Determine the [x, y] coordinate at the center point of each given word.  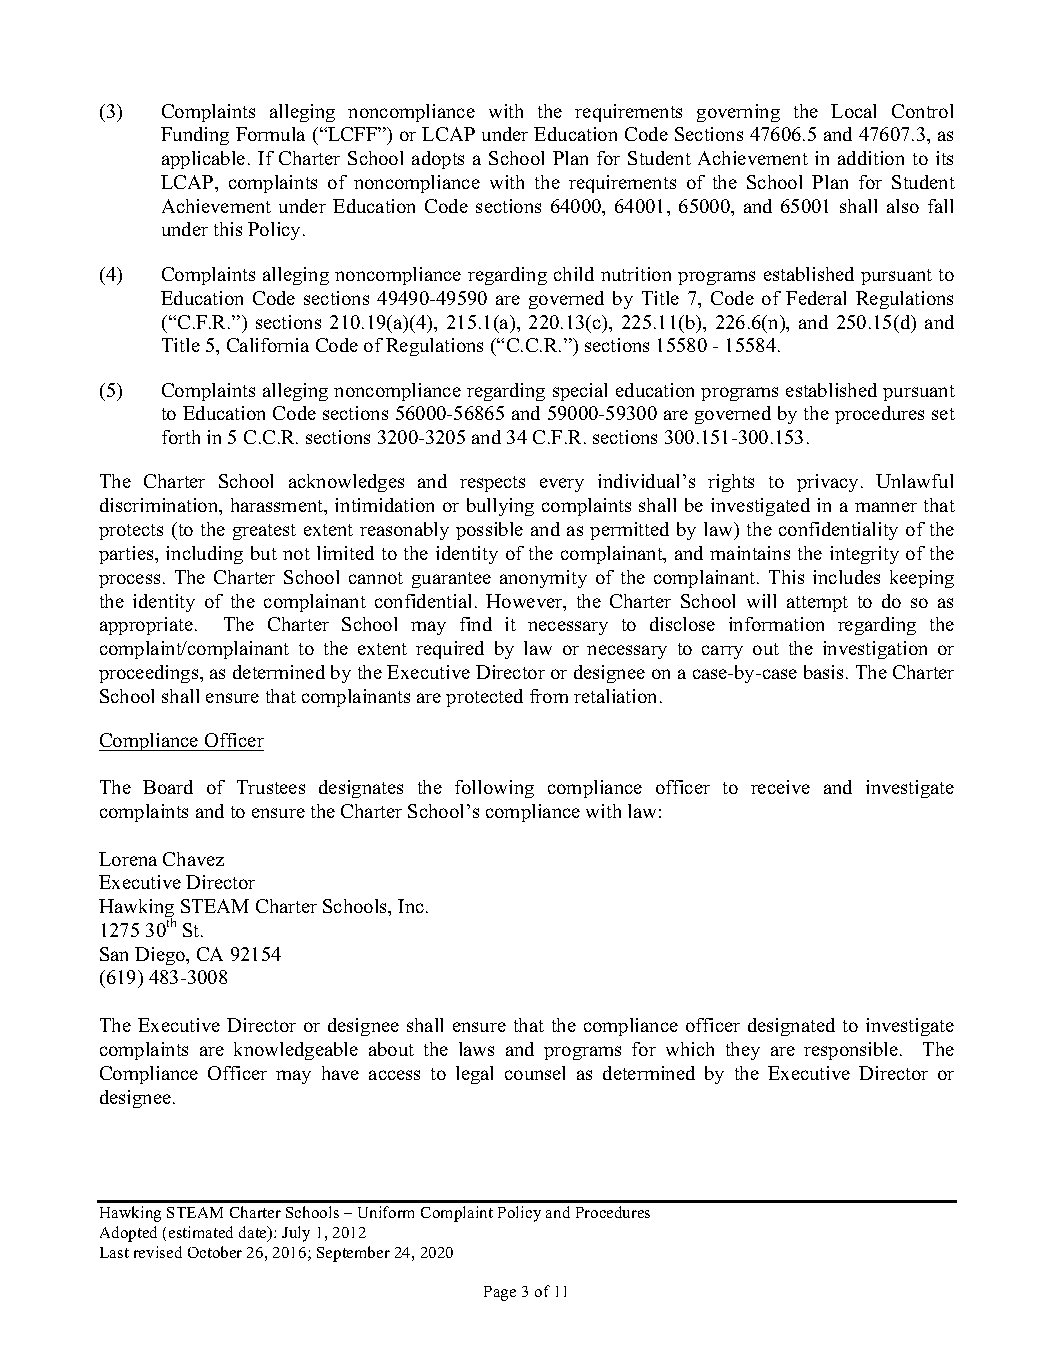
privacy [827, 483]
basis [823, 672]
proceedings [150, 674]
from [549, 696]
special [580, 392]
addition [871, 158]
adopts [438, 160]
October [215, 1252]
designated [791, 1027]
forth [181, 437]
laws [476, 1049]
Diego [161, 956]
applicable [203, 160]
